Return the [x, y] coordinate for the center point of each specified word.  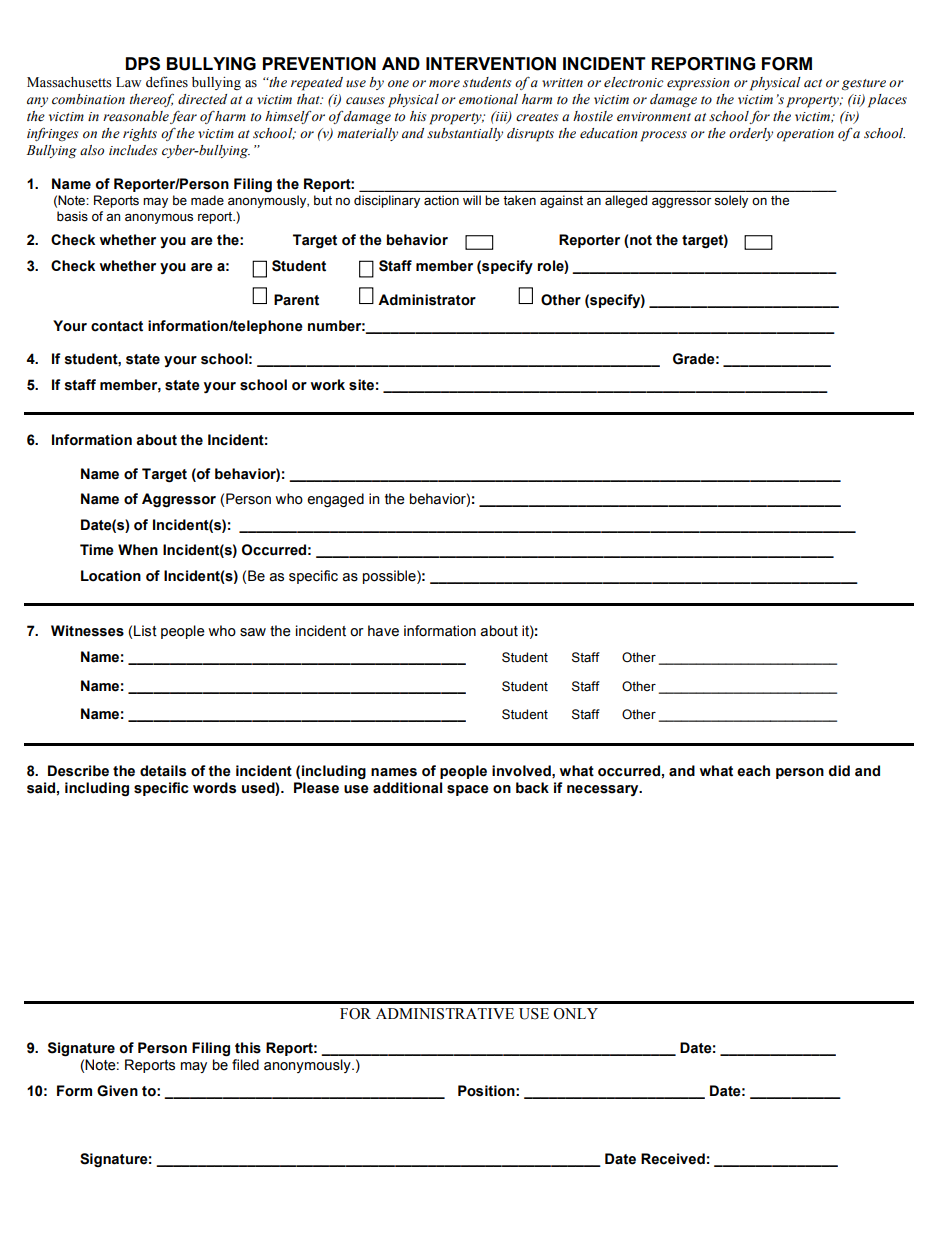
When [138, 550]
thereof [152, 100]
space [468, 790]
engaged [335, 500]
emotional [488, 99]
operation [805, 135]
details [163, 771]
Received [673, 1159]
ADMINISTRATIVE [445, 1014]
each [753, 771]
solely [731, 201]
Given [117, 1091]
